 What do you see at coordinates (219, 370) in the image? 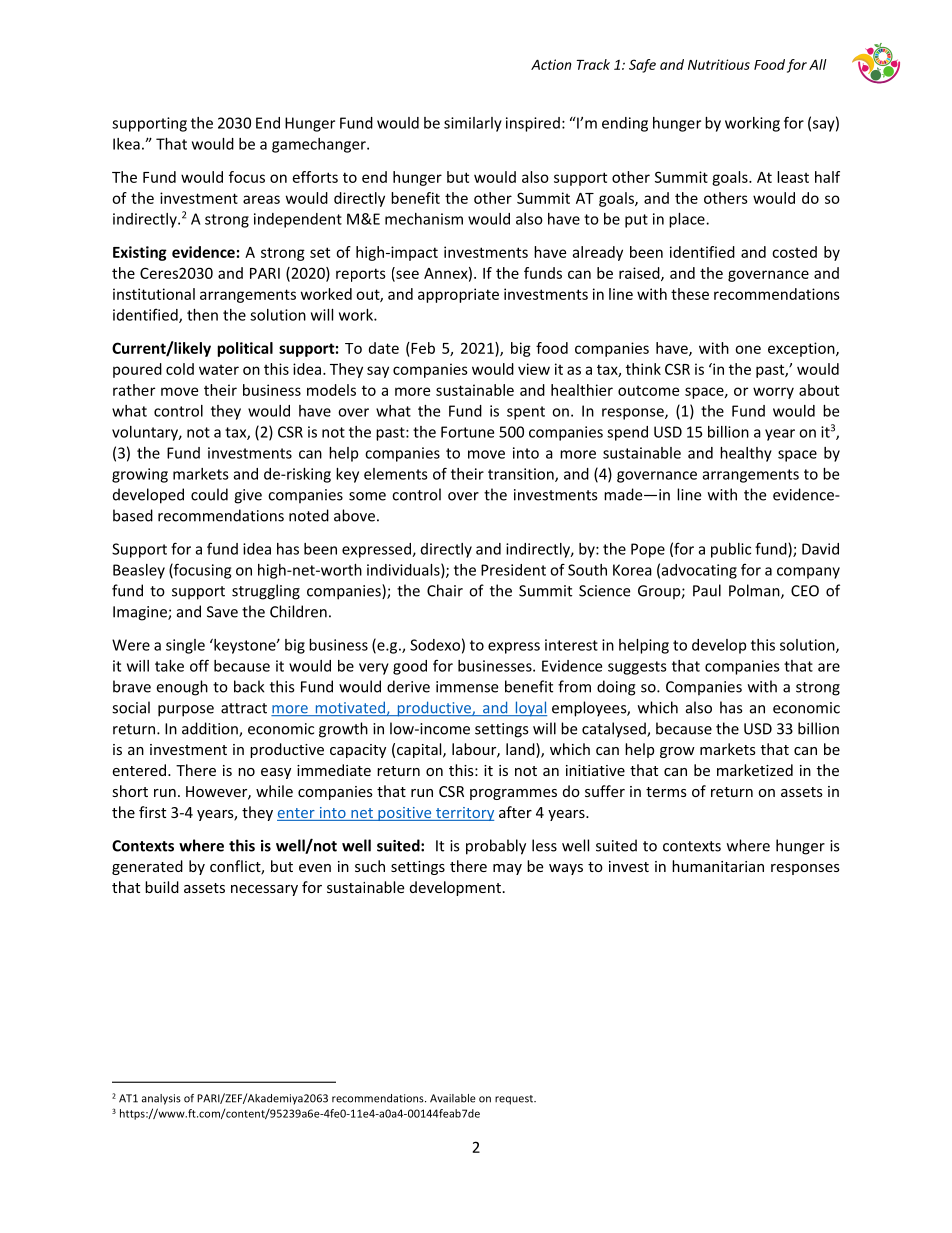
I see `water` at bounding box center [219, 370].
